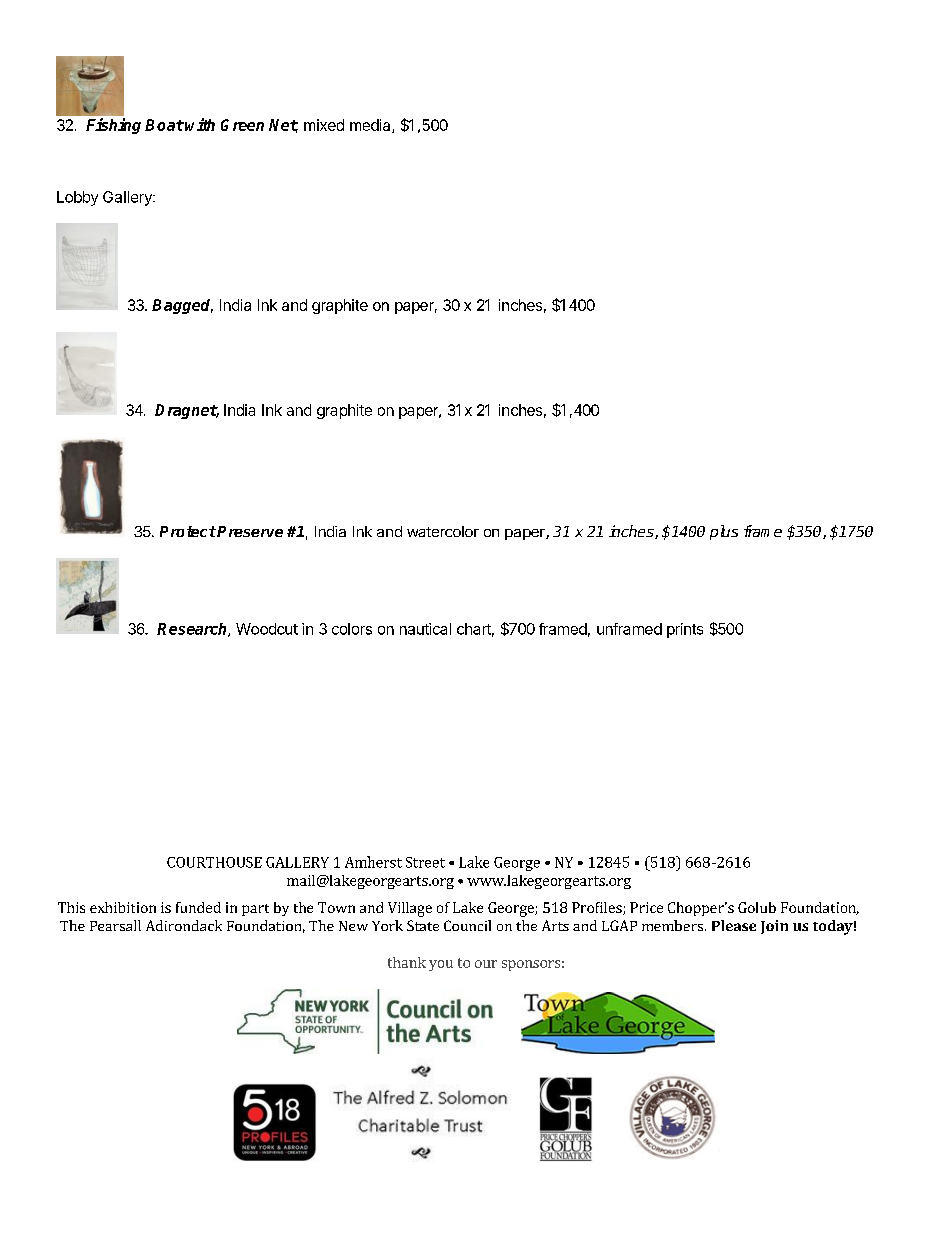 The height and width of the page is (1233, 952). Describe the element at coordinates (214, 862) in the page. I see `COURTHOUSE` at that location.
